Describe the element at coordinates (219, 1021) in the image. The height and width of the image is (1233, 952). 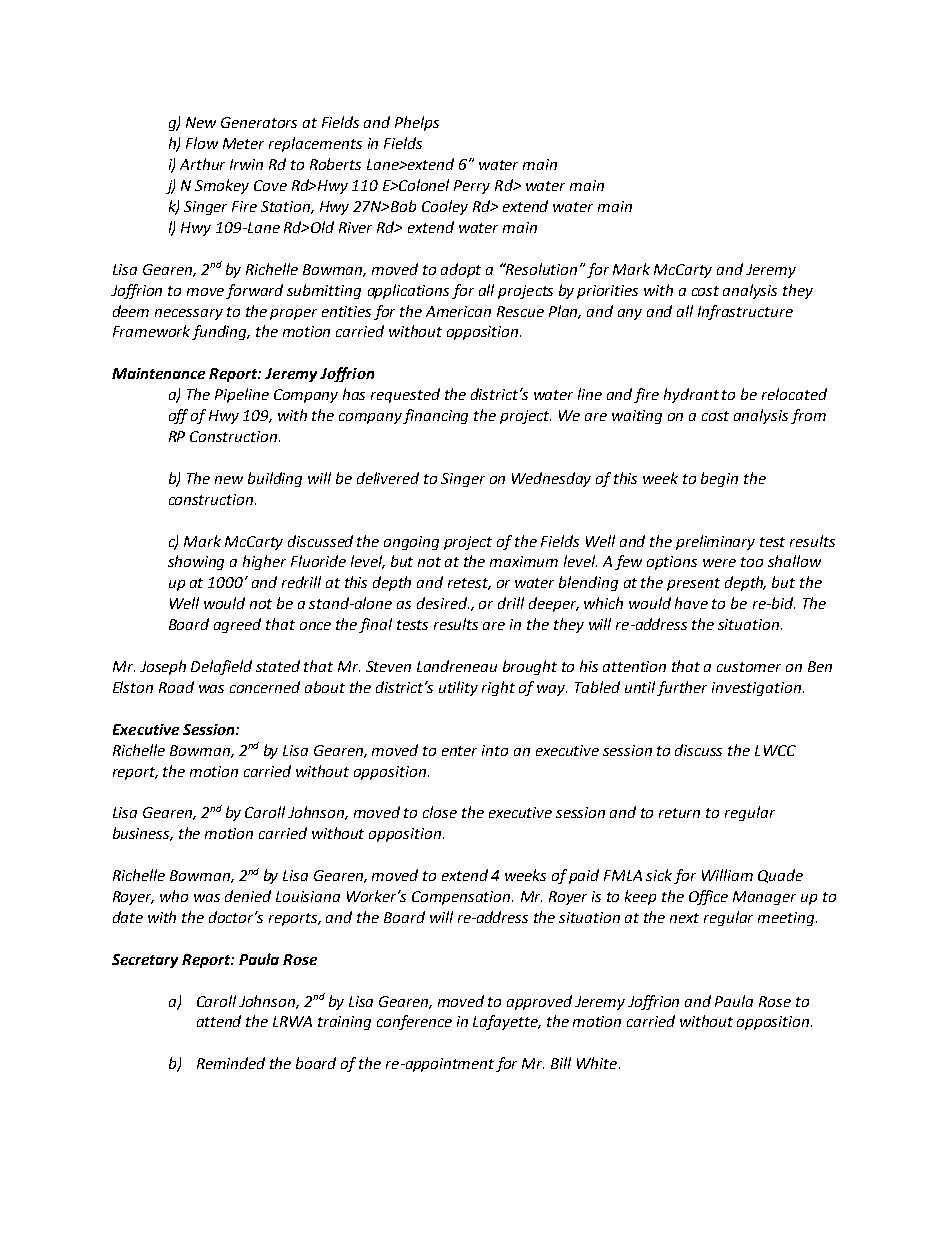
I see `attend` at that location.
